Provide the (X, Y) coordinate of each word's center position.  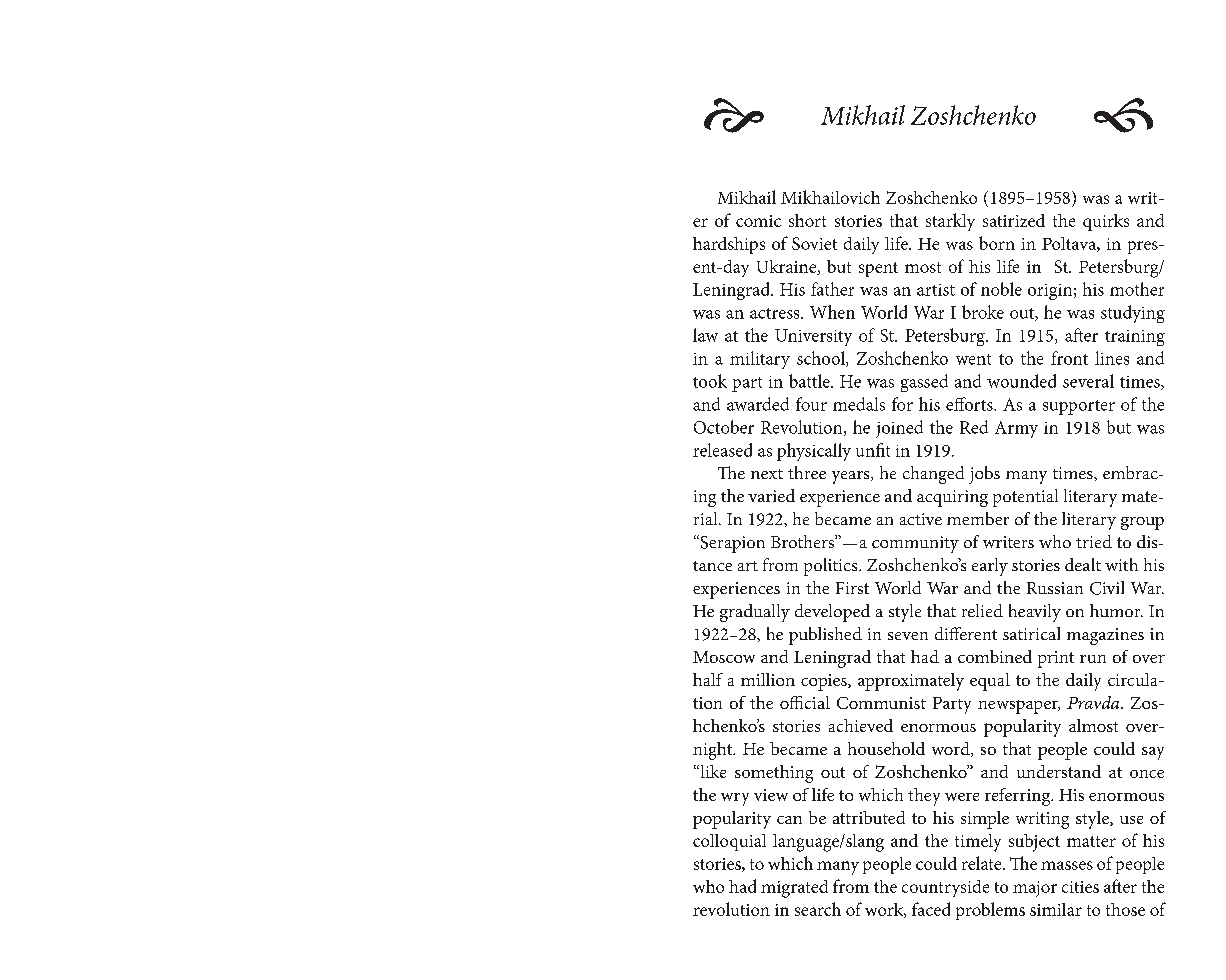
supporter (1079, 407)
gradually (755, 613)
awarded (758, 404)
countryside (945, 888)
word (952, 749)
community (915, 544)
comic (758, 221)
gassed (924, 383)
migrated (794, 889)
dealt (1083, 564)
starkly (950, 222)
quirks (1106, 222)
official (805, 702)
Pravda (1094, 702)
